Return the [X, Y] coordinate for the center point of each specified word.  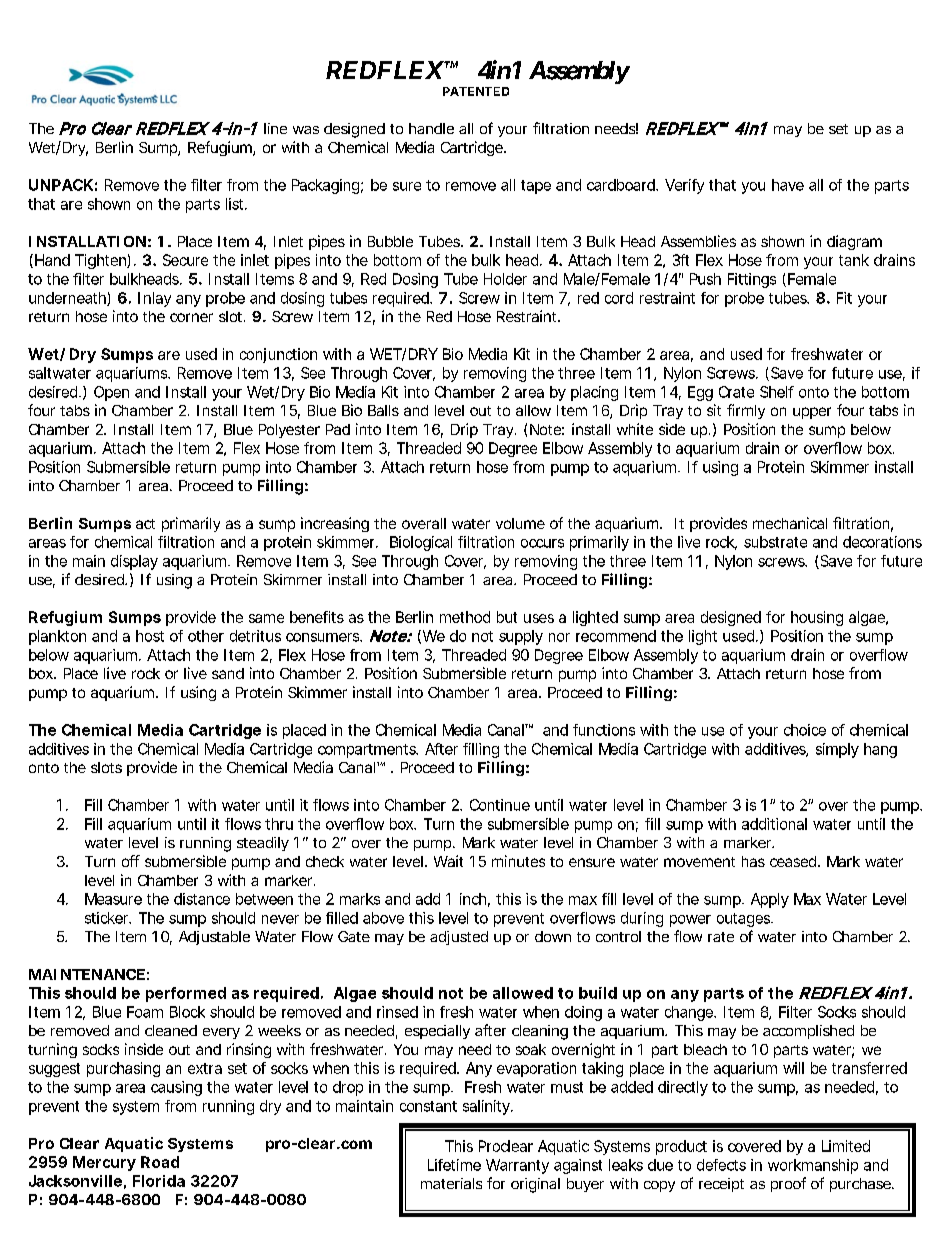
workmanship [813, 1166]
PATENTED [476, 91]
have [788, 185]
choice [805, 730]
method [465, 617]
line [275, 128]
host [150, 636]
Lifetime [454, 1165]
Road [160, 1162]
